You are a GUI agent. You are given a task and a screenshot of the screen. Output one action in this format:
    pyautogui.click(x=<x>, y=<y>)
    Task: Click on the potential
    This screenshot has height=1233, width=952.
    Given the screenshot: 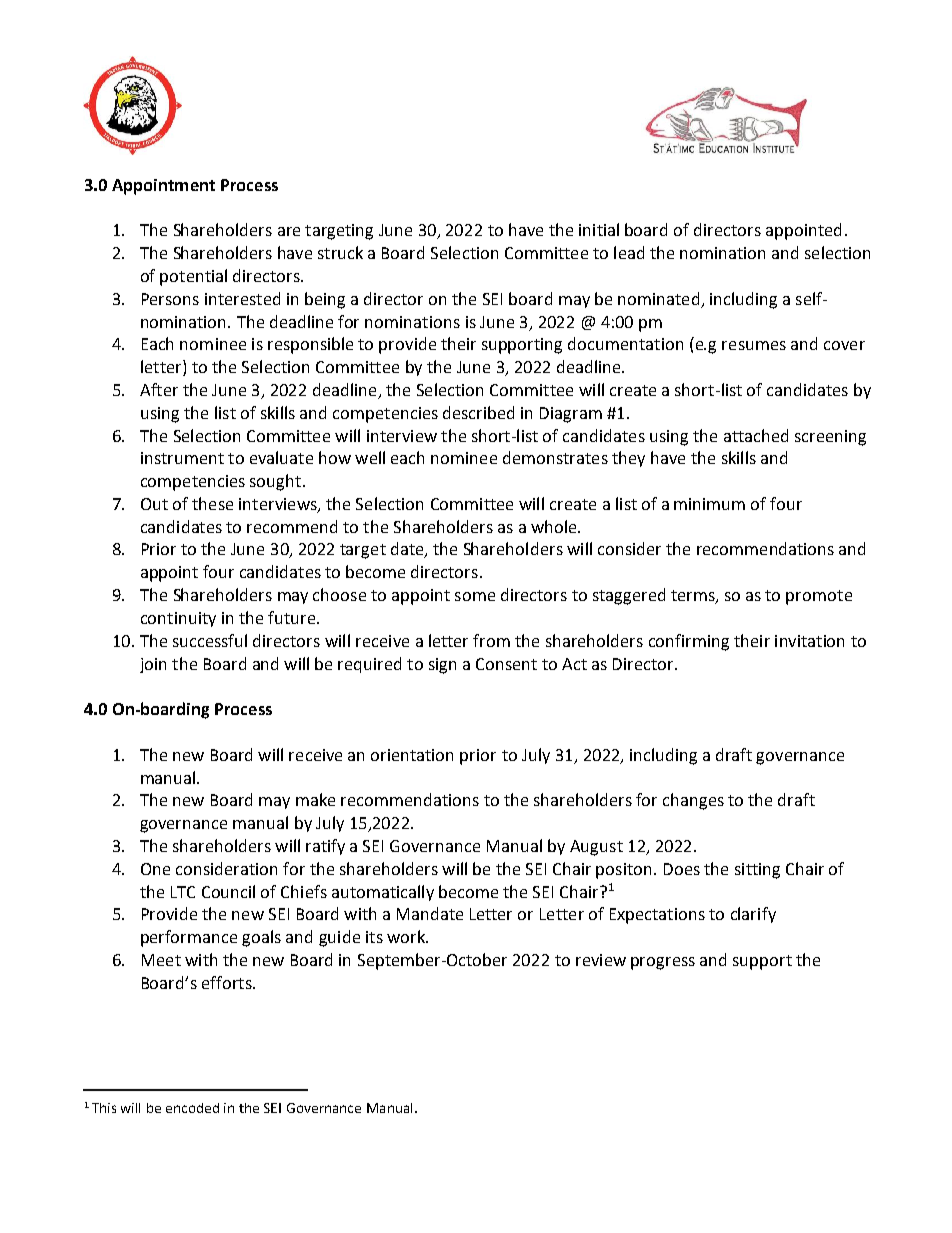 What is the action you would take?
    pyautogui.click(x=193, y=277)
